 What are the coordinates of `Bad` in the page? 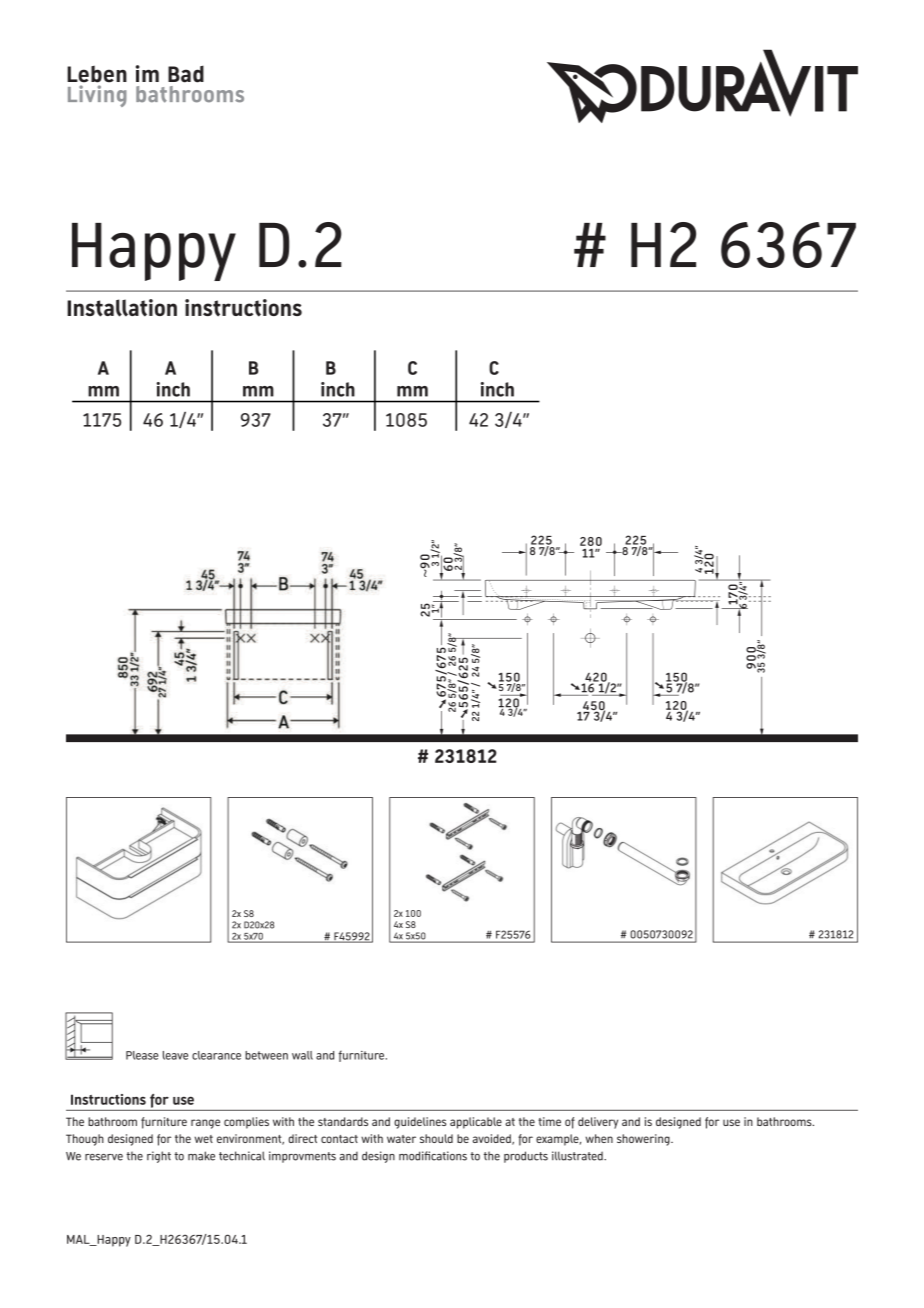 It's located at (186, 74).
